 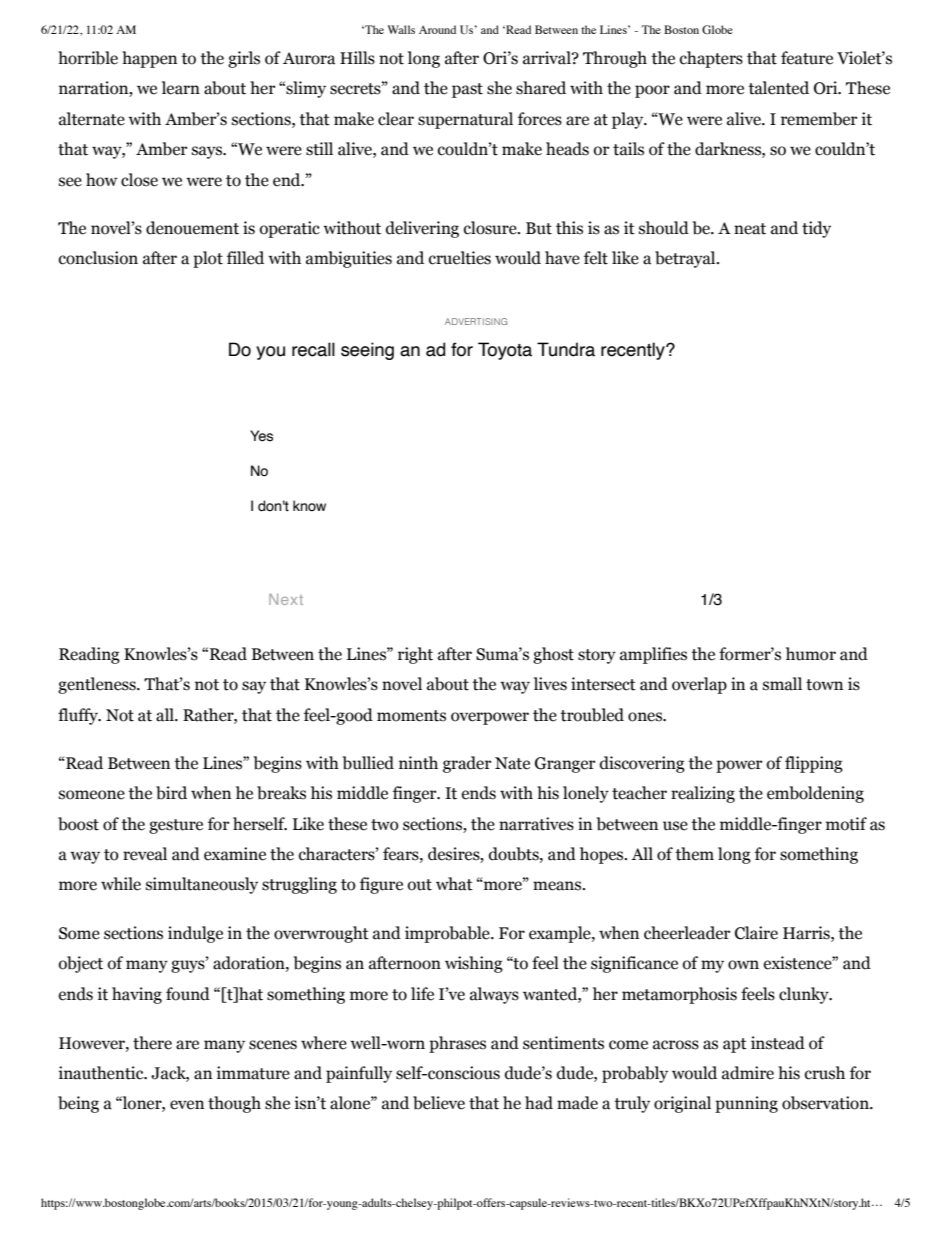 What do you see at coordinates (711, 59) in the document?
I see `chapters` at bounding box center [711, 59].
